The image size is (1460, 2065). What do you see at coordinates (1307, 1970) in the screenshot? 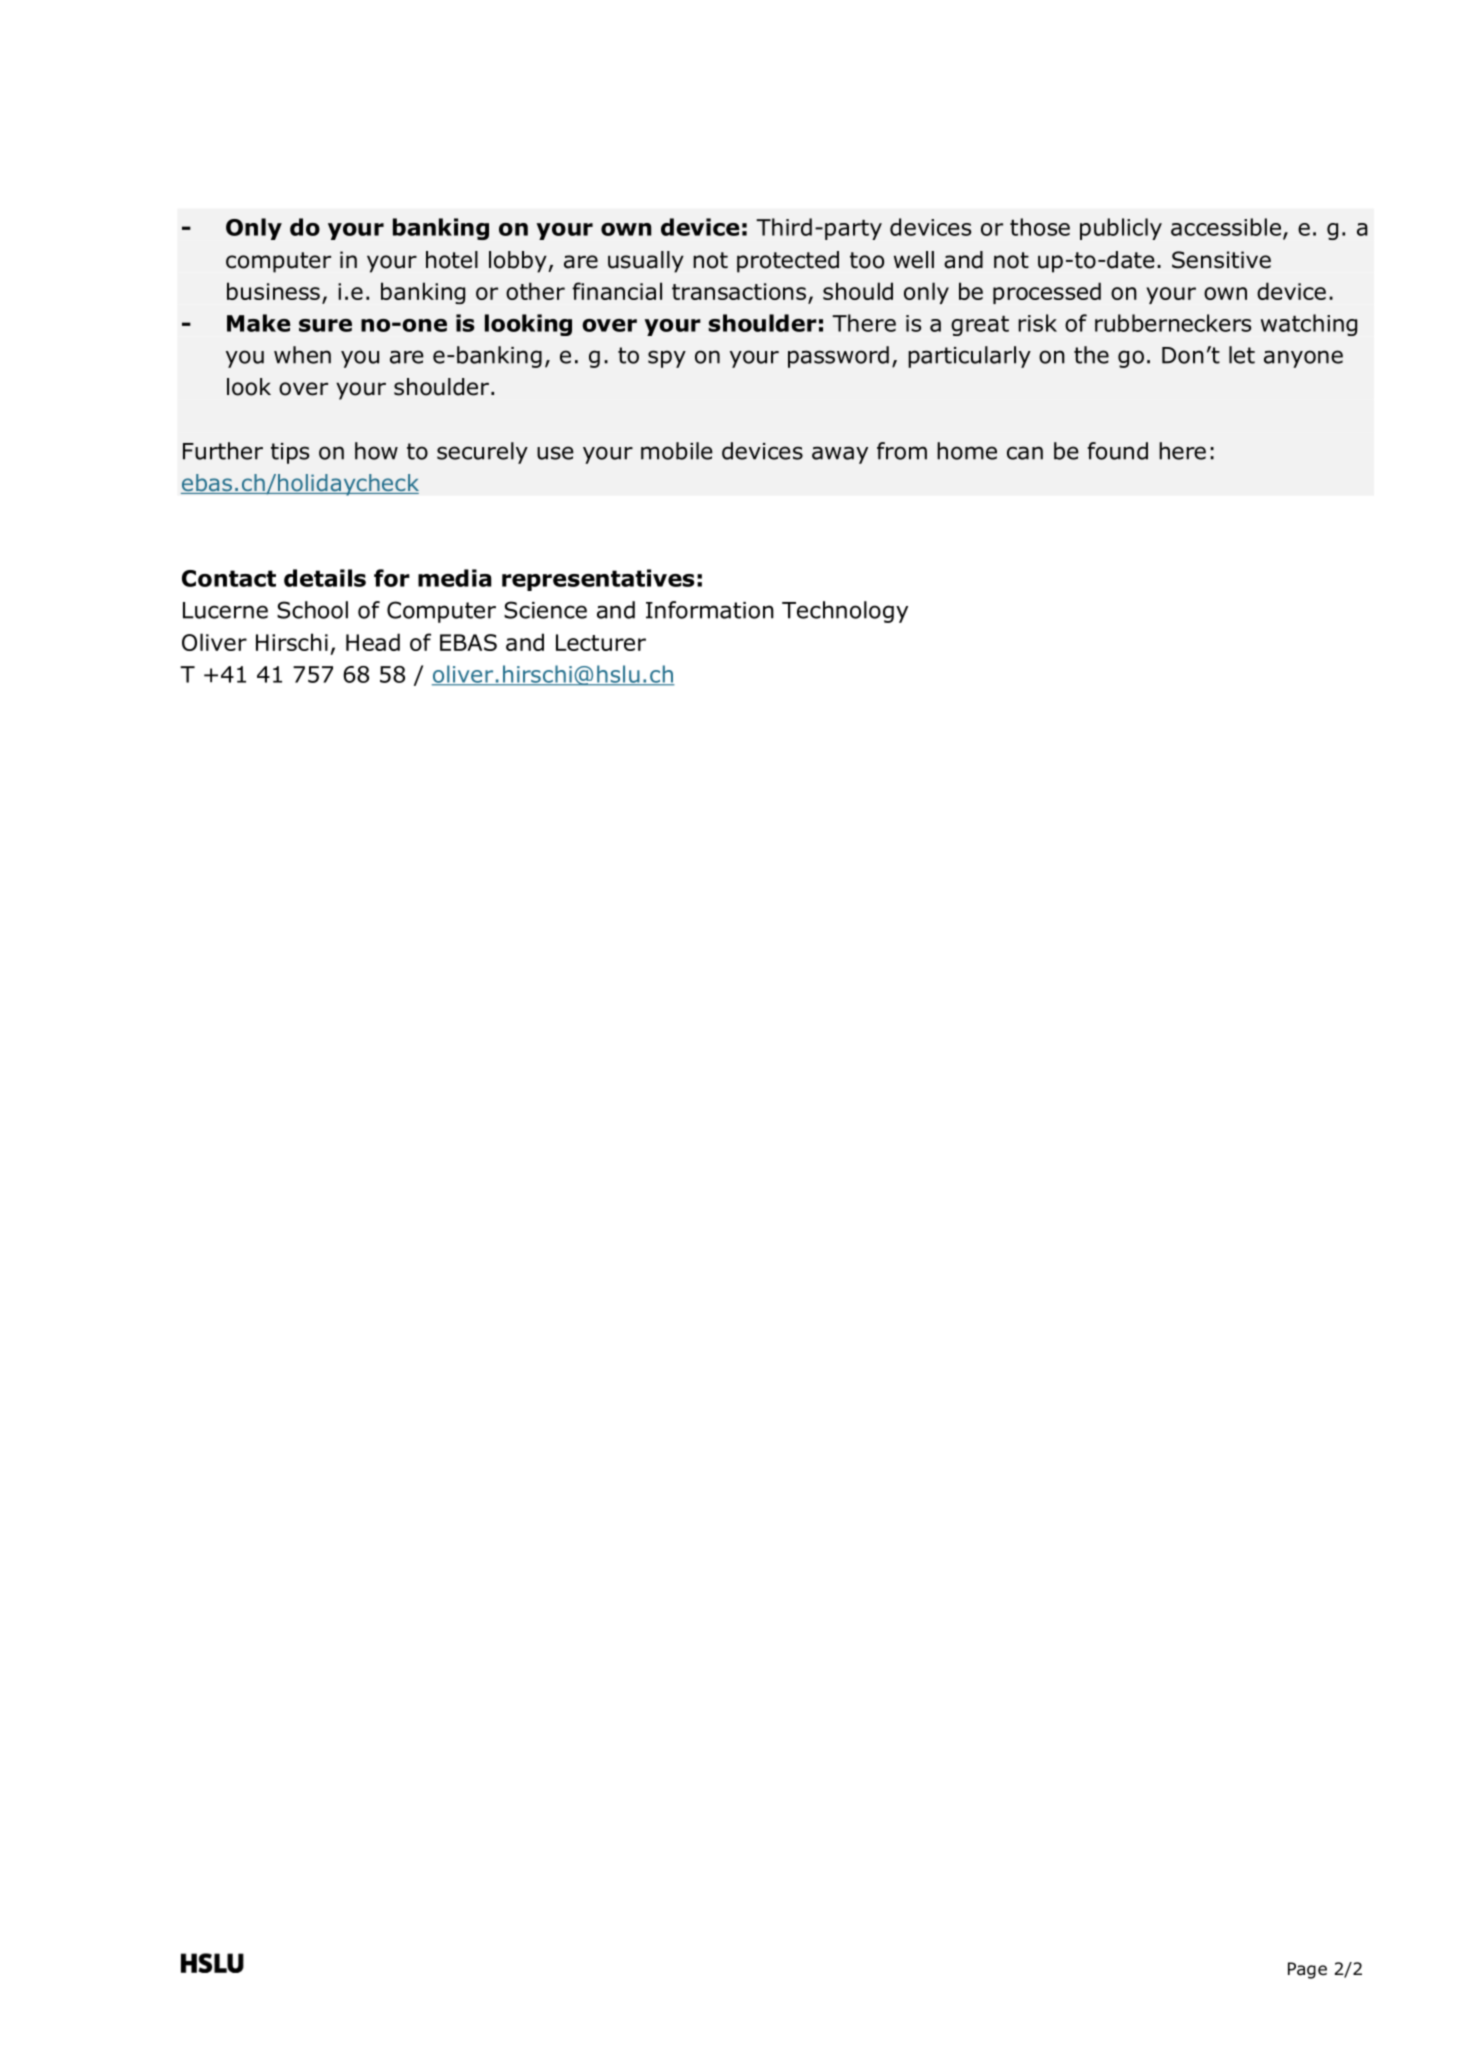
I see `Page` at bounding box center [1307, 1970].
